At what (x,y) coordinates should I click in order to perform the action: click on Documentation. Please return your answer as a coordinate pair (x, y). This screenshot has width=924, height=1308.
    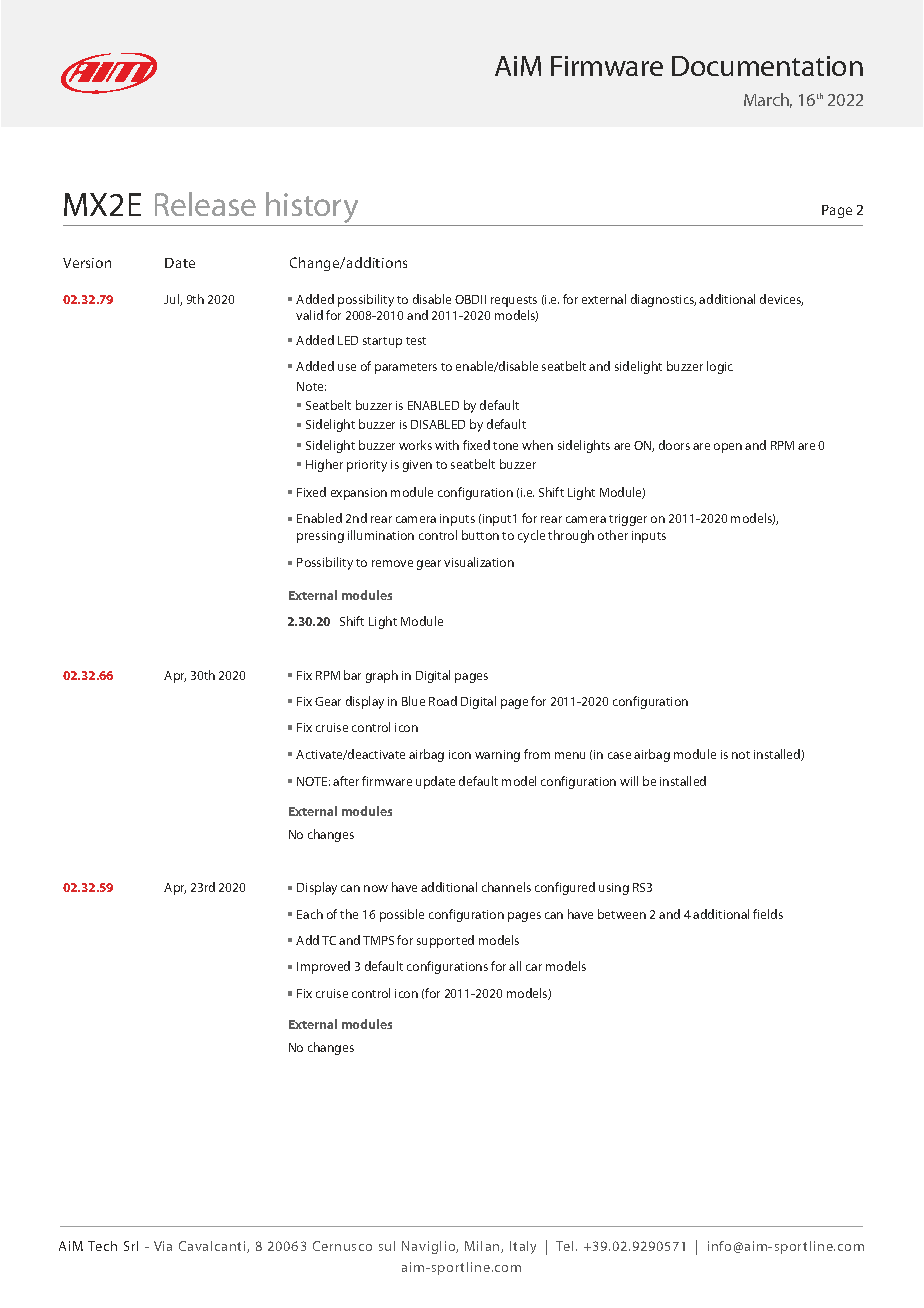
    Looking at the image, I should click on (767, 66).
